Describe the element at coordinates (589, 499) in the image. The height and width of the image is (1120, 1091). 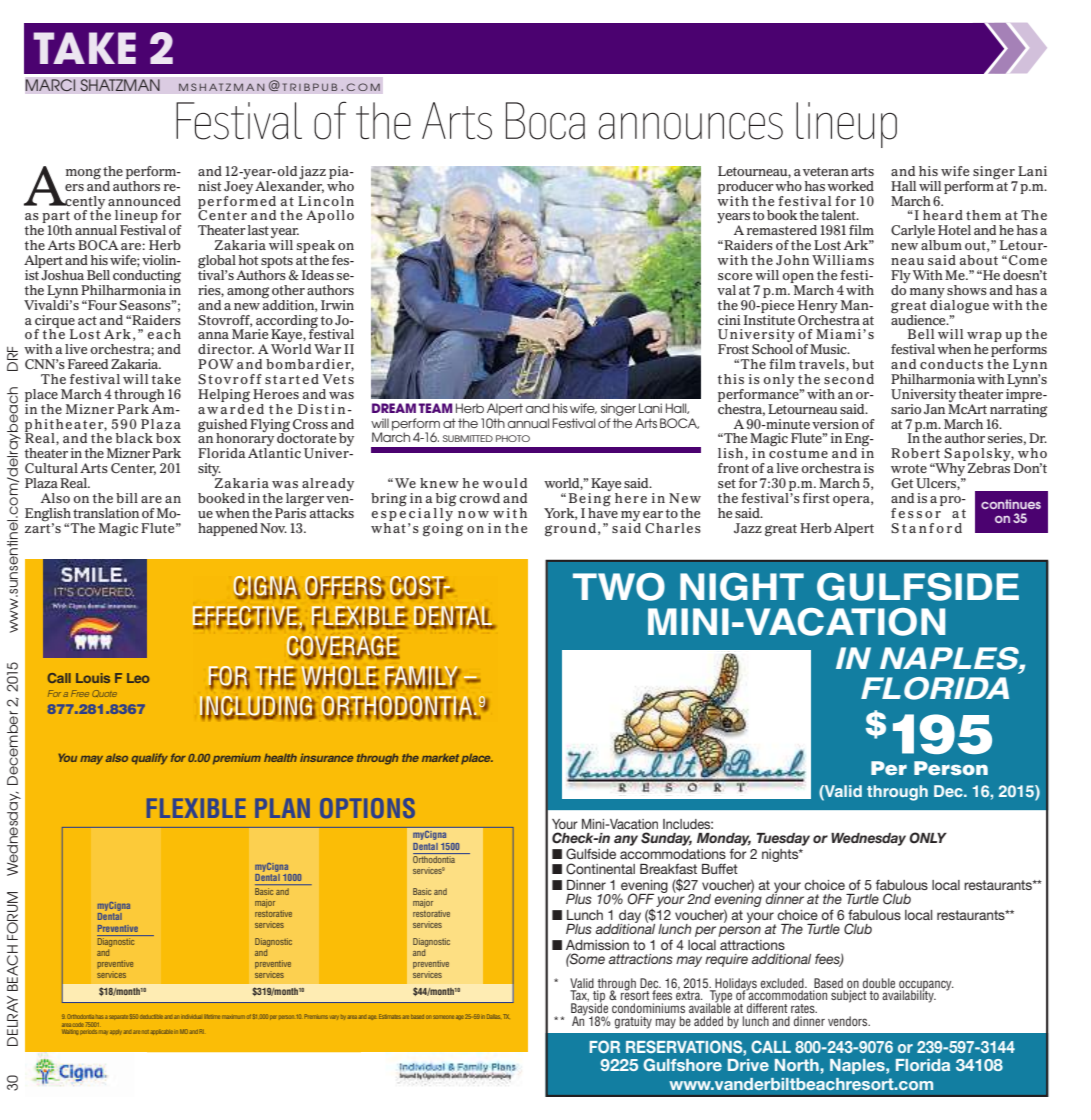
I see `Being` at that location.
